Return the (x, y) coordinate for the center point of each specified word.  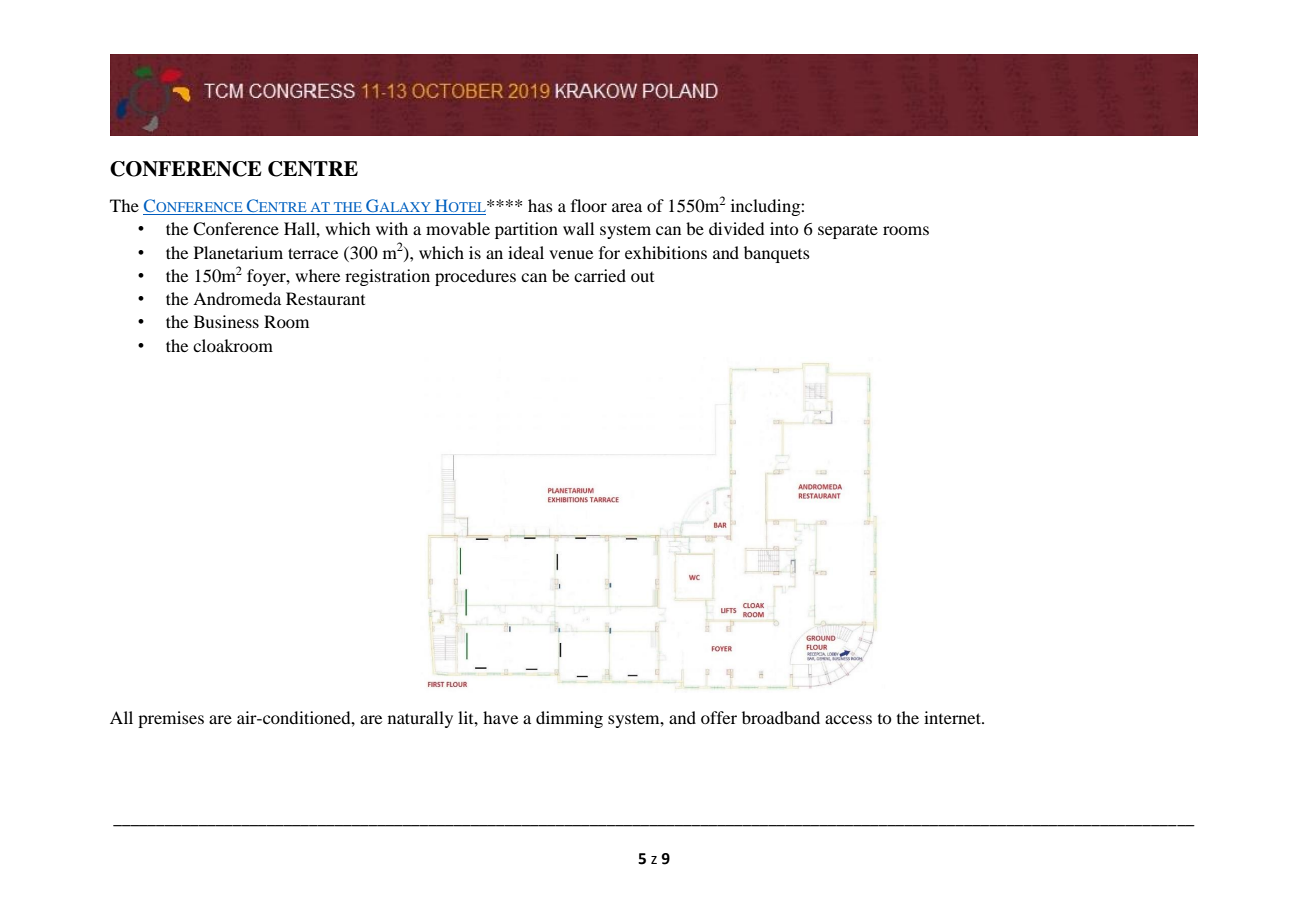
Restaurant (325, 298)
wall (578, 228)
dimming (569, 719)
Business (226, 321)
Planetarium (238, 252)
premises (171, 719)
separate (848, 231)
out (642, 277)
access (848, 719)
